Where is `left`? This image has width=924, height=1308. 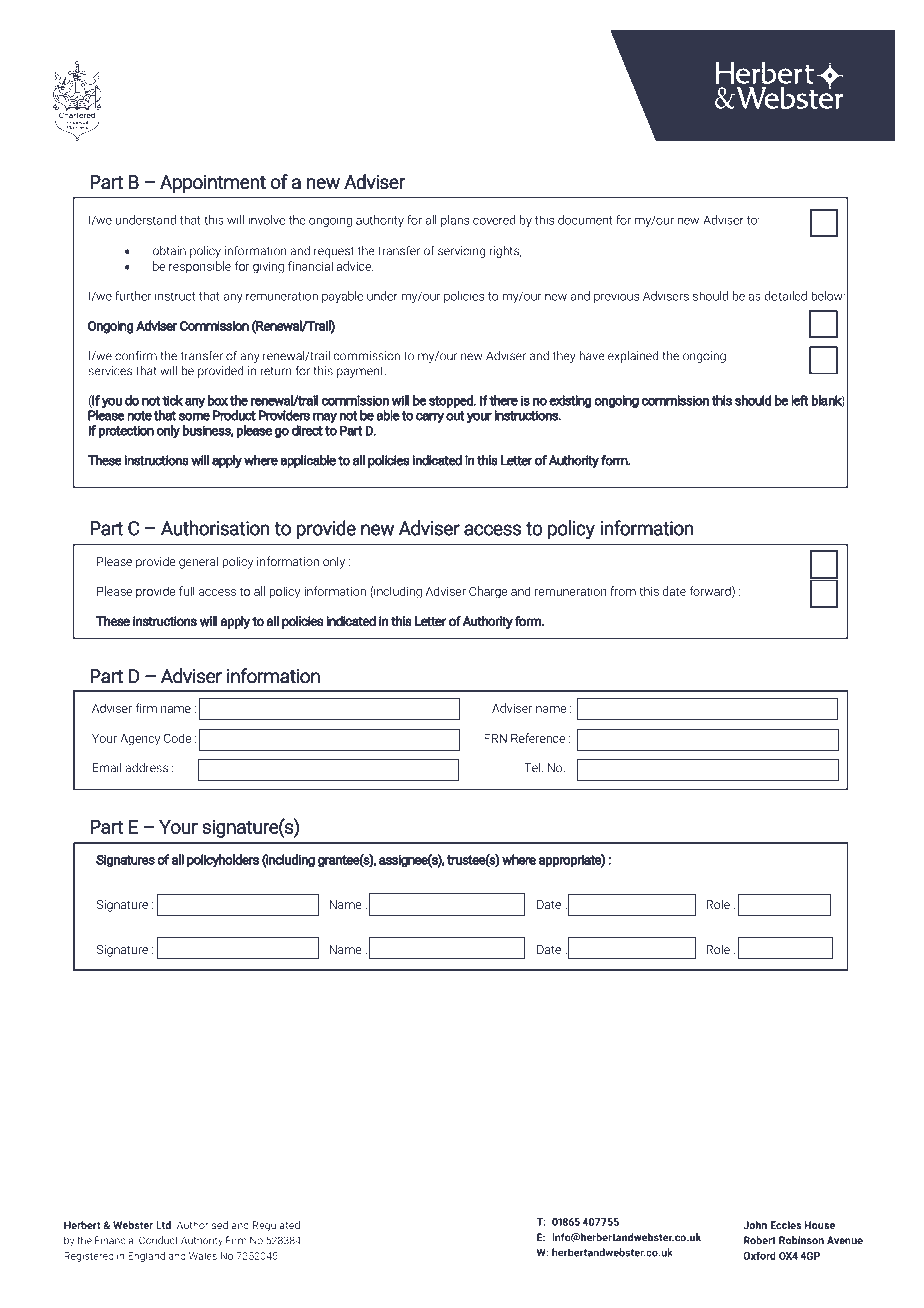
left is located at coordinates (800, 400).
